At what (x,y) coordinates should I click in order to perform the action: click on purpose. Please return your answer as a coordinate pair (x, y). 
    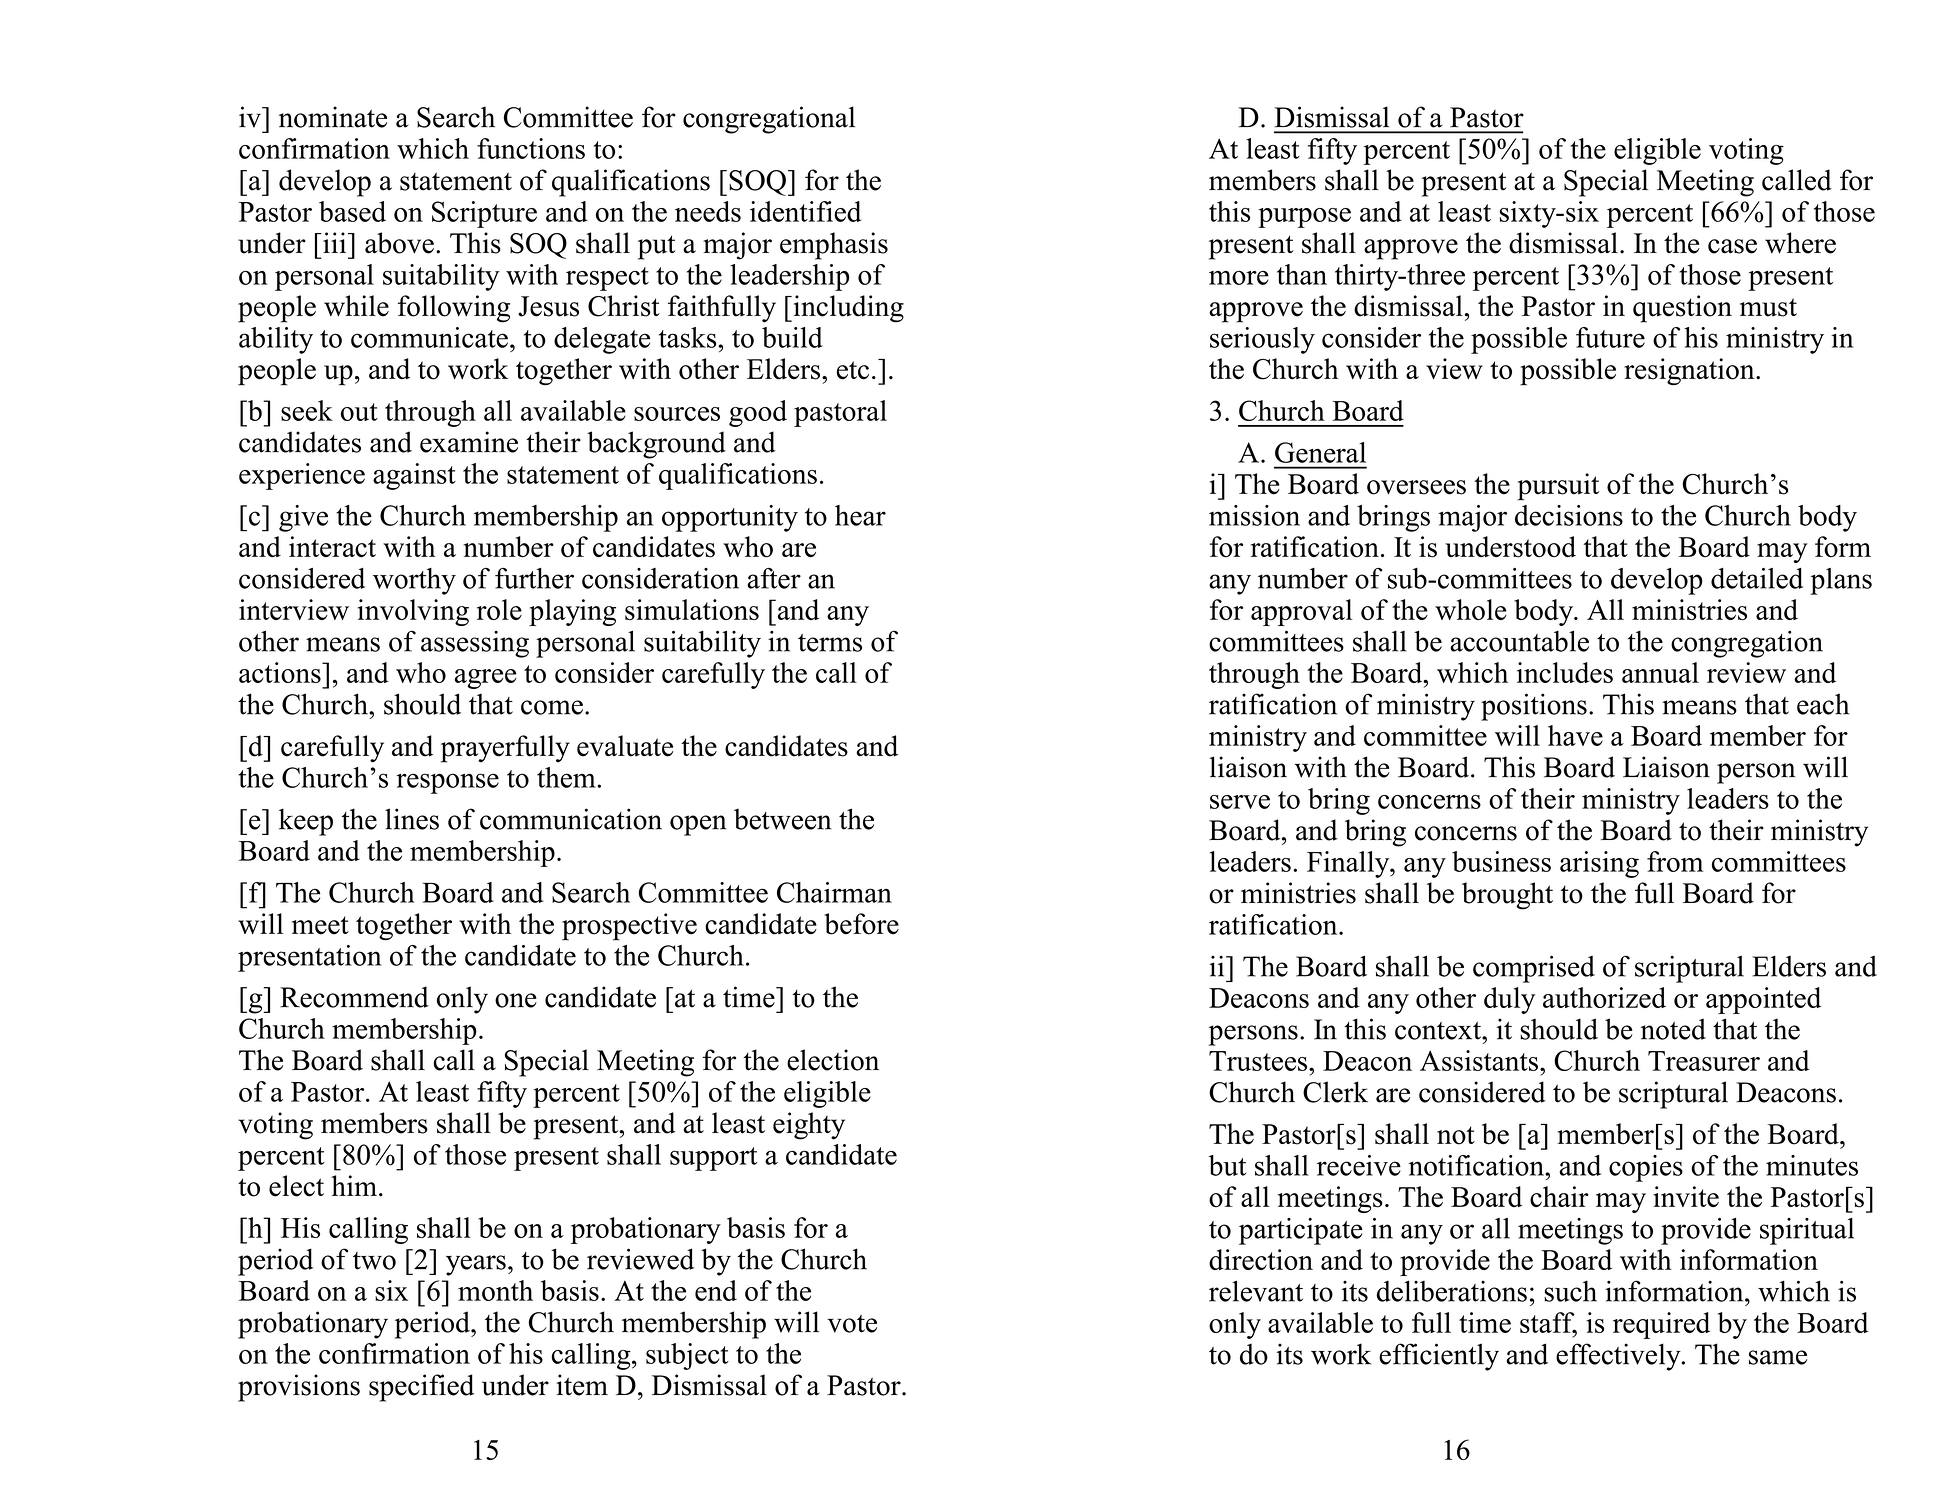
    Looking at the image, I should click on (1304, 218).
